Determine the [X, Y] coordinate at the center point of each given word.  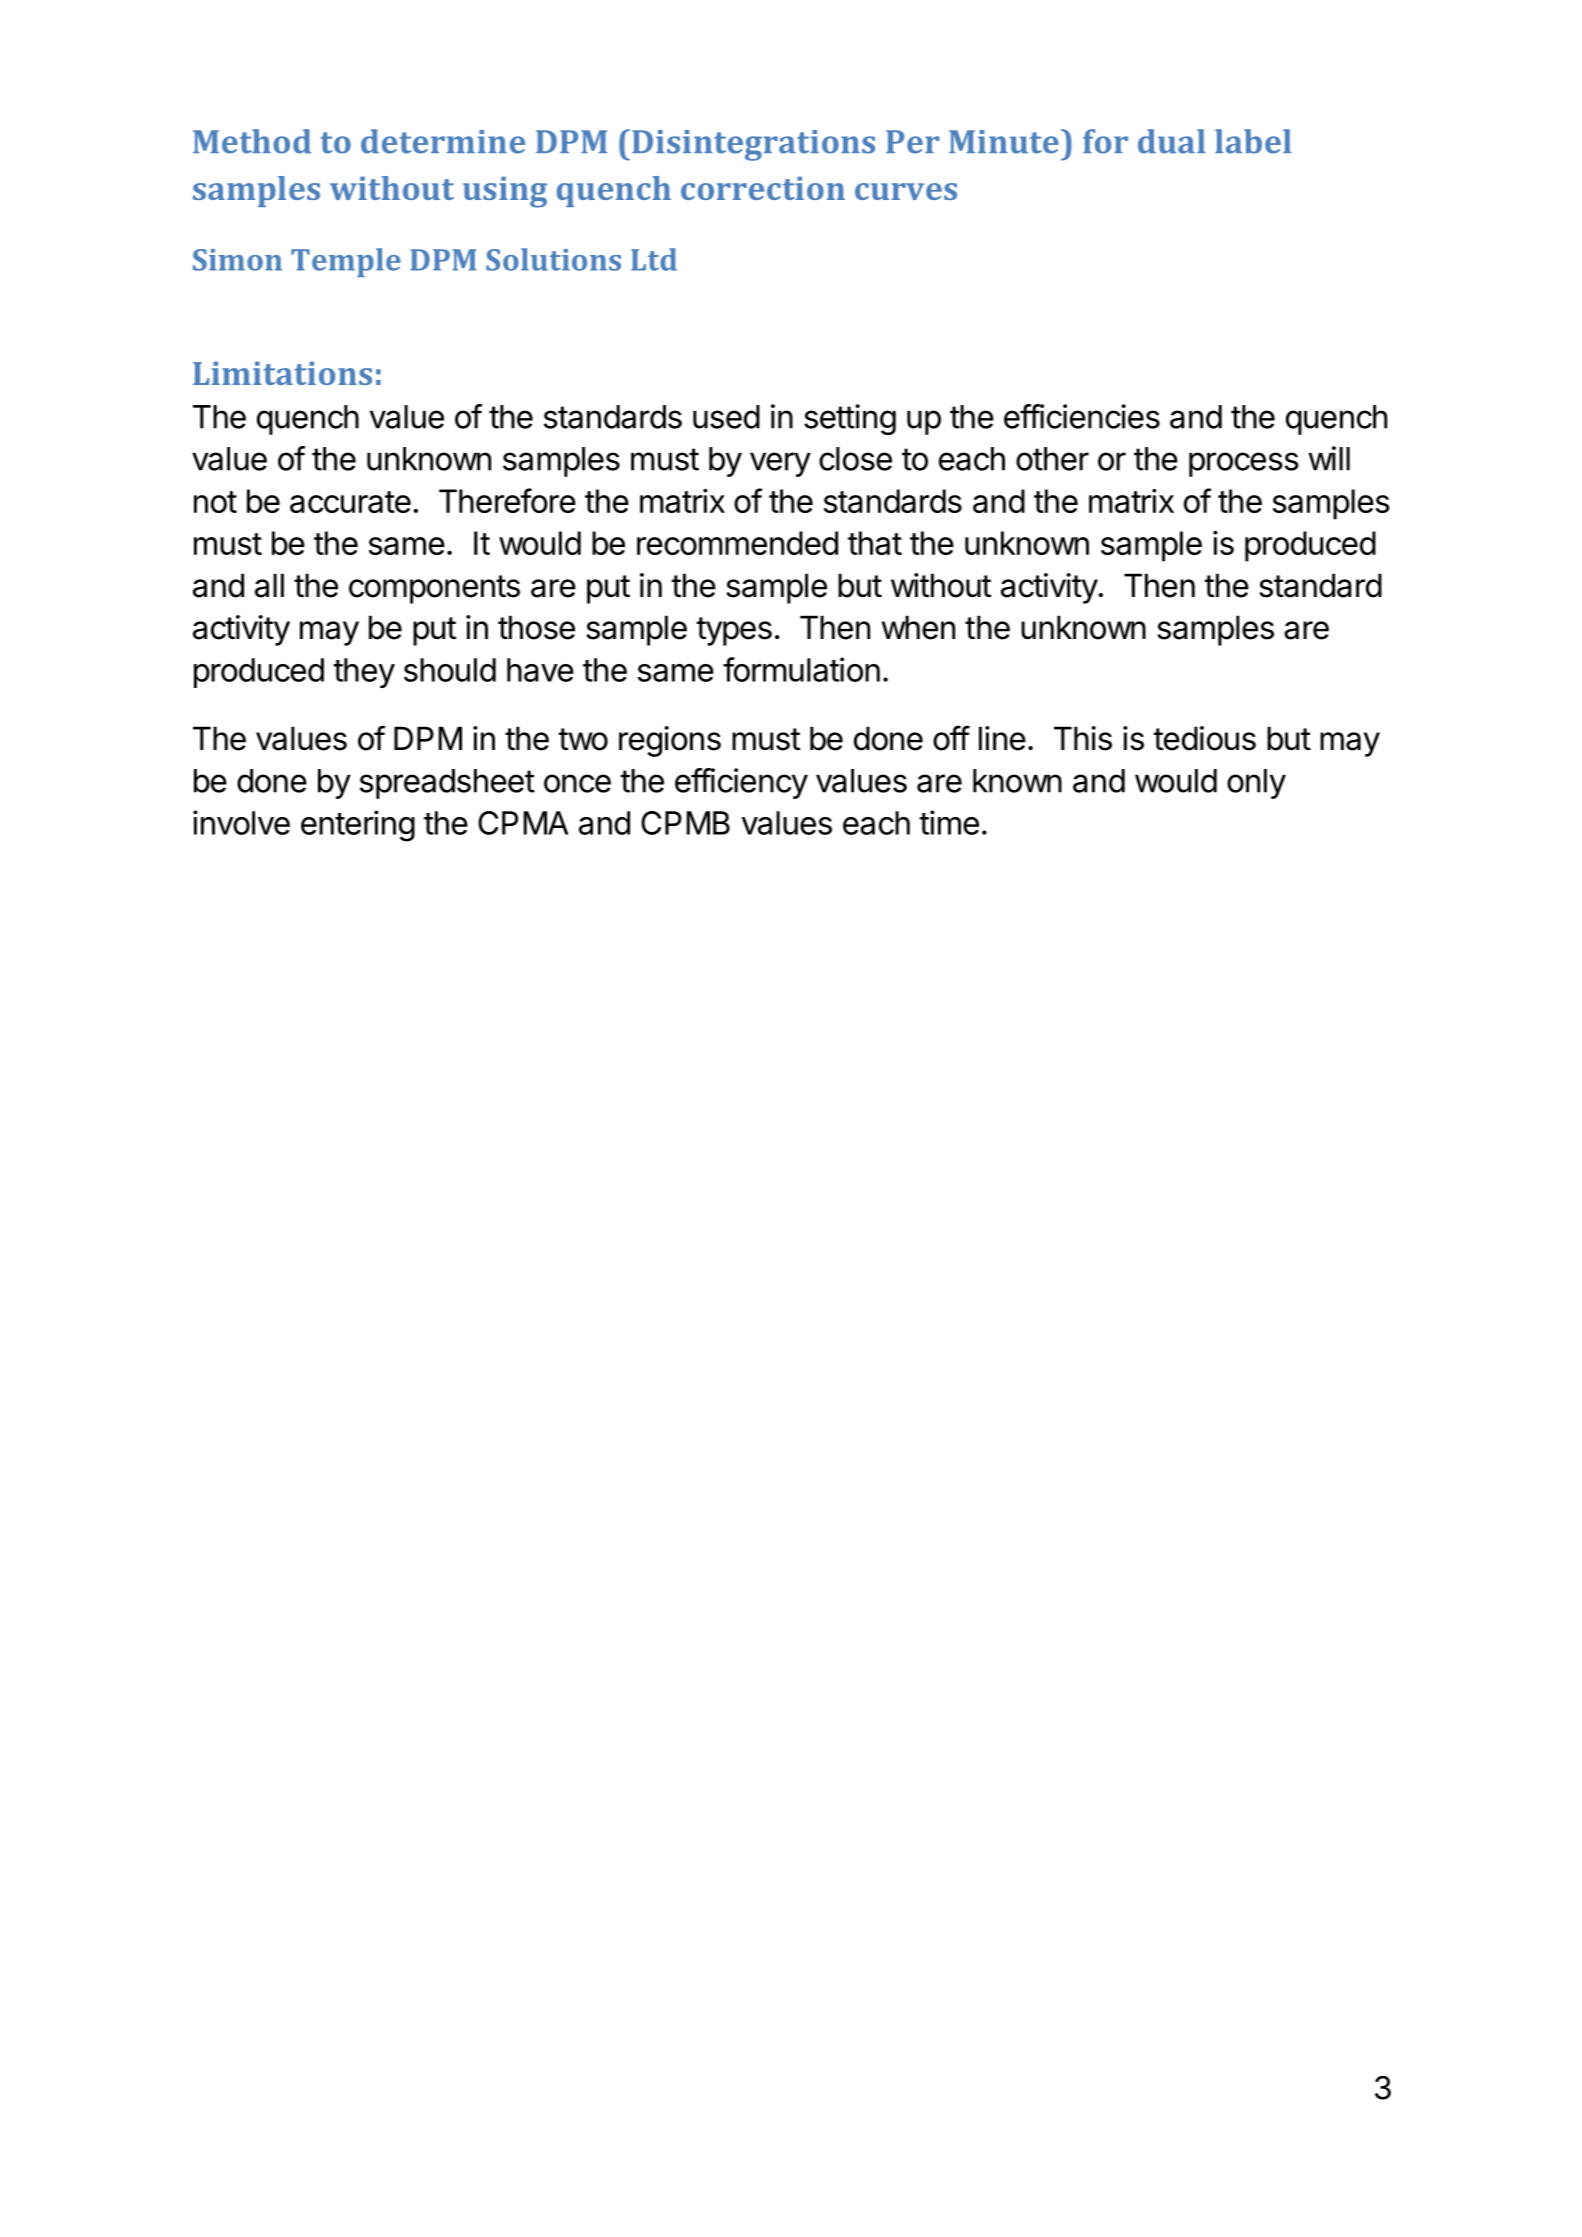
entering [358, 826]
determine [443, 141]
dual [1171, 141]
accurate [350, 502]
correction [763, 188]
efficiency [741, 783]
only [1256, 784]
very [780, 464]
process [1244, 464]
